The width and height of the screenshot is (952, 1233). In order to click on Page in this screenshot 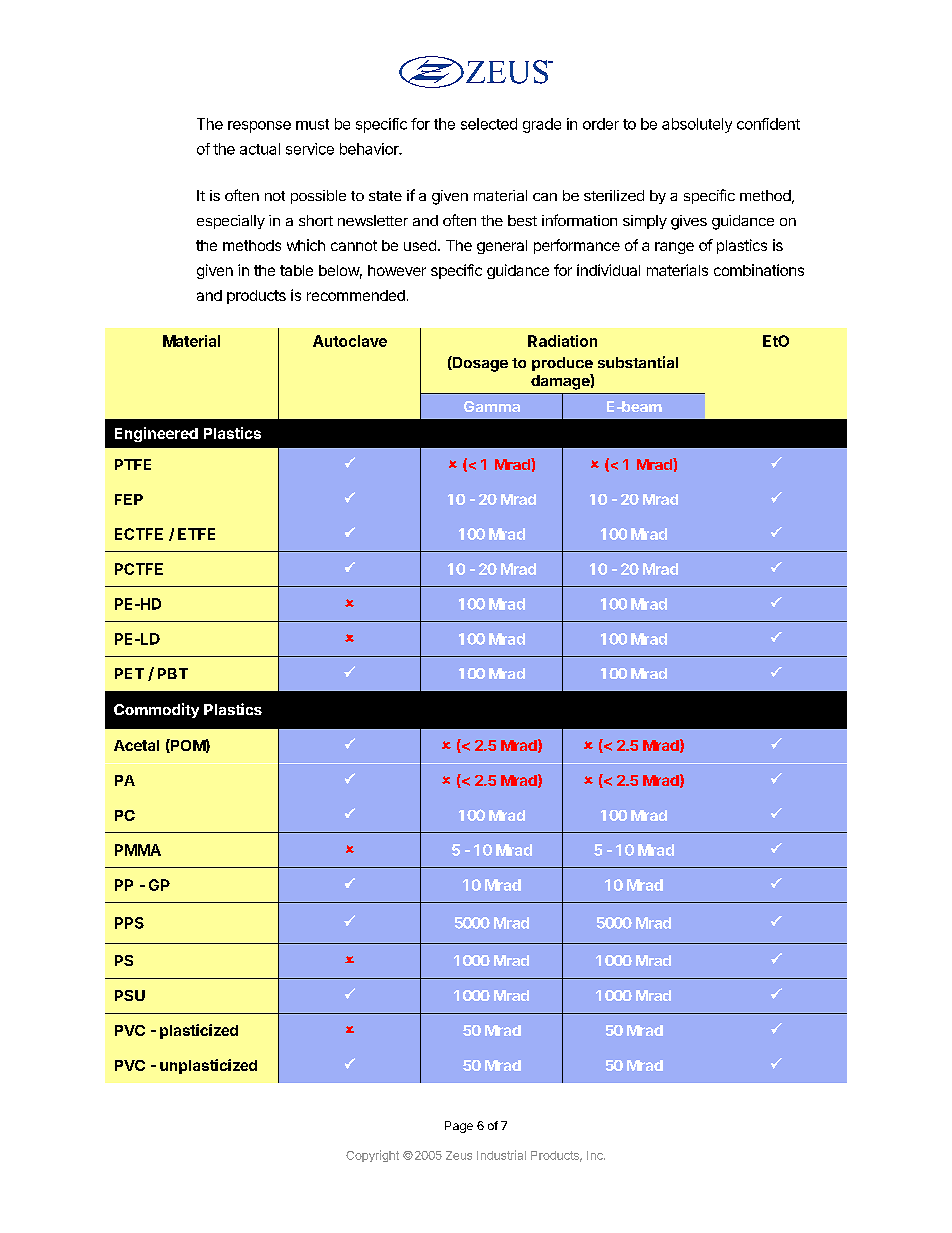, I will do `click(459, 1127)`.
